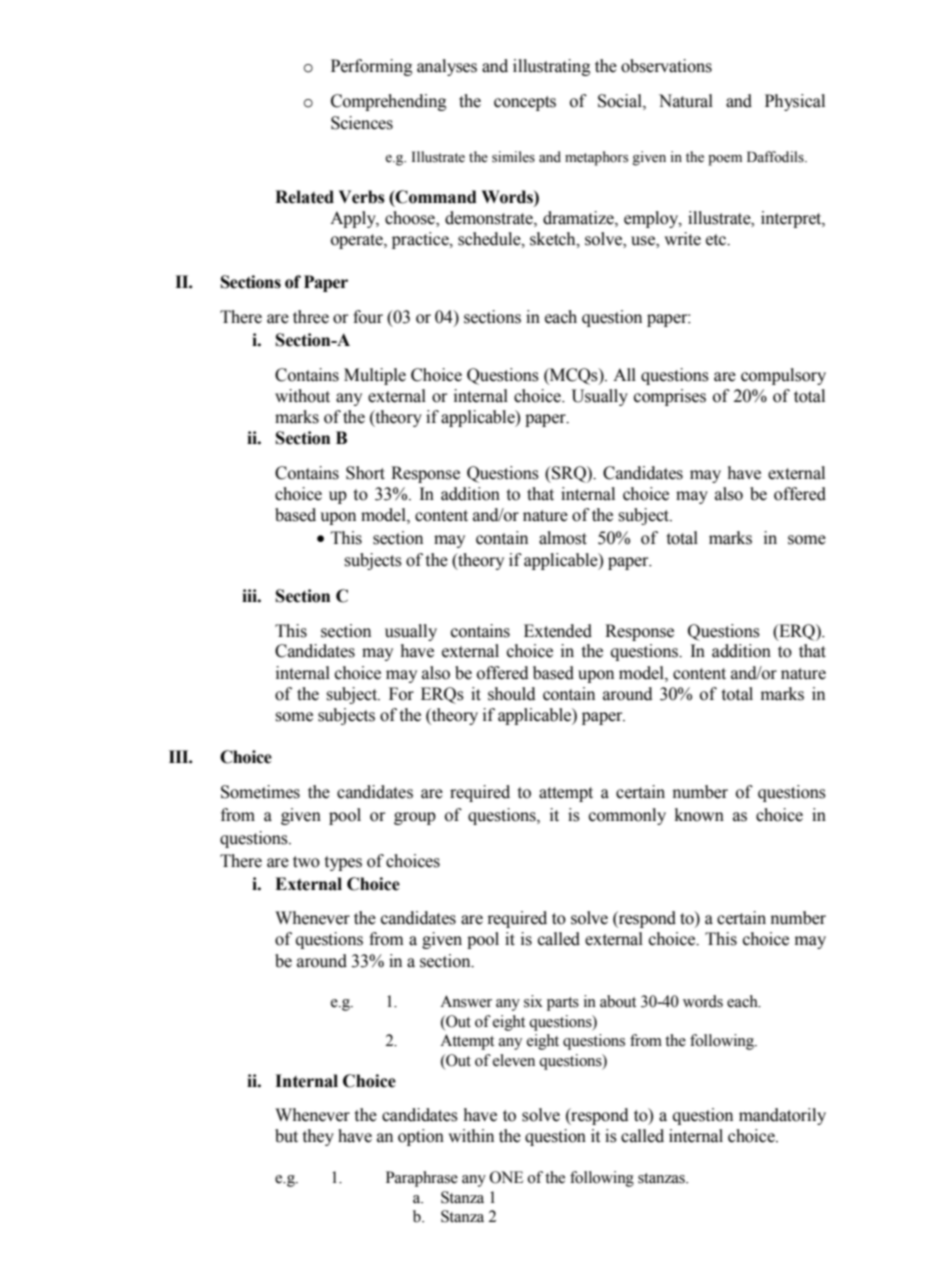 The width and height of the screenshot is (936, 1288). Describe the element at coordinates (686, 101) in the screenshot. I see `Natural` at that location.
